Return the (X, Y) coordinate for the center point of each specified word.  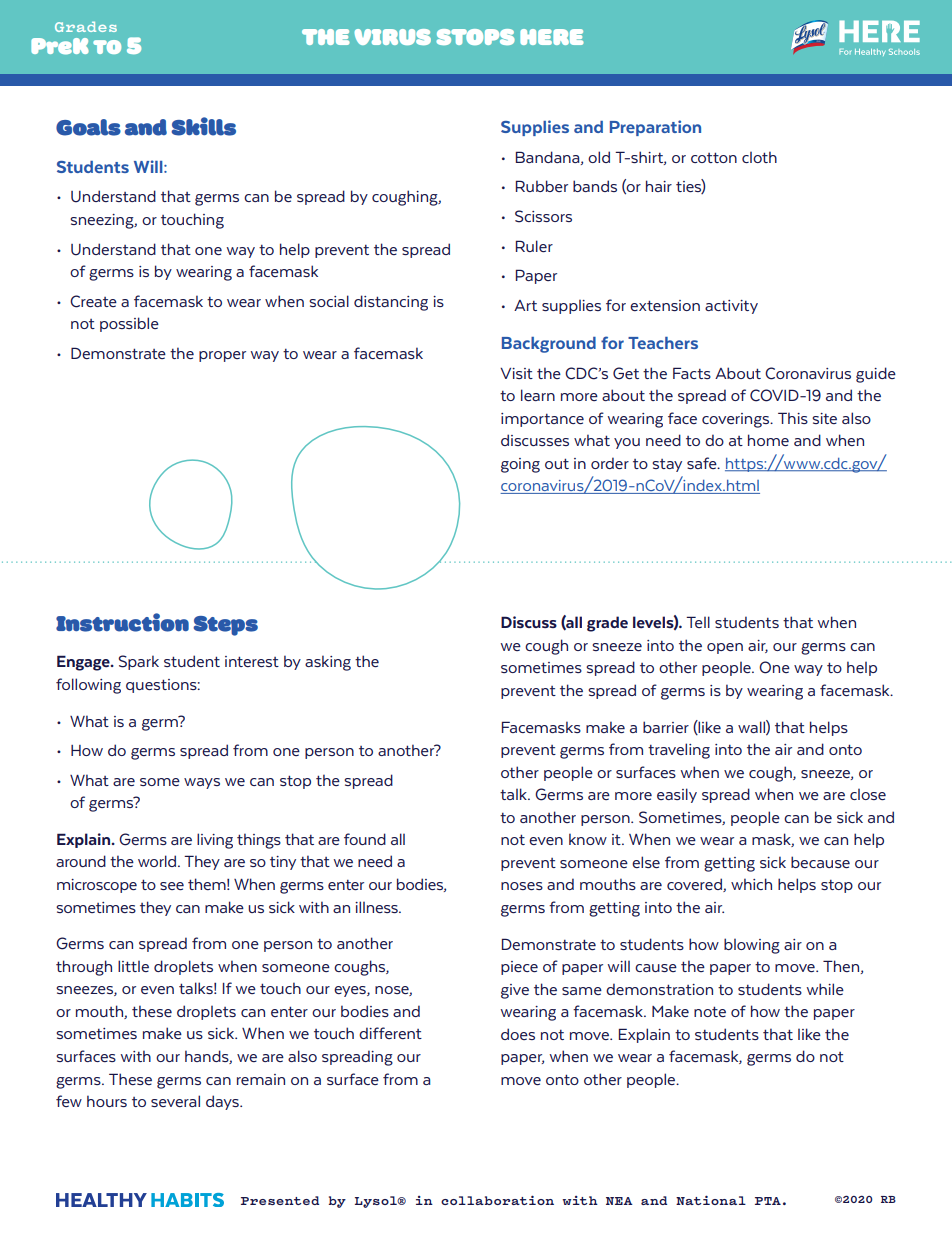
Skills (203, 126)
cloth (759, 157)
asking (328, 663)
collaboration (497, 1200)
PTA (768, 1201)
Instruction (122, 622)
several (175, 1101)
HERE (552, 37)
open (725, 648)
